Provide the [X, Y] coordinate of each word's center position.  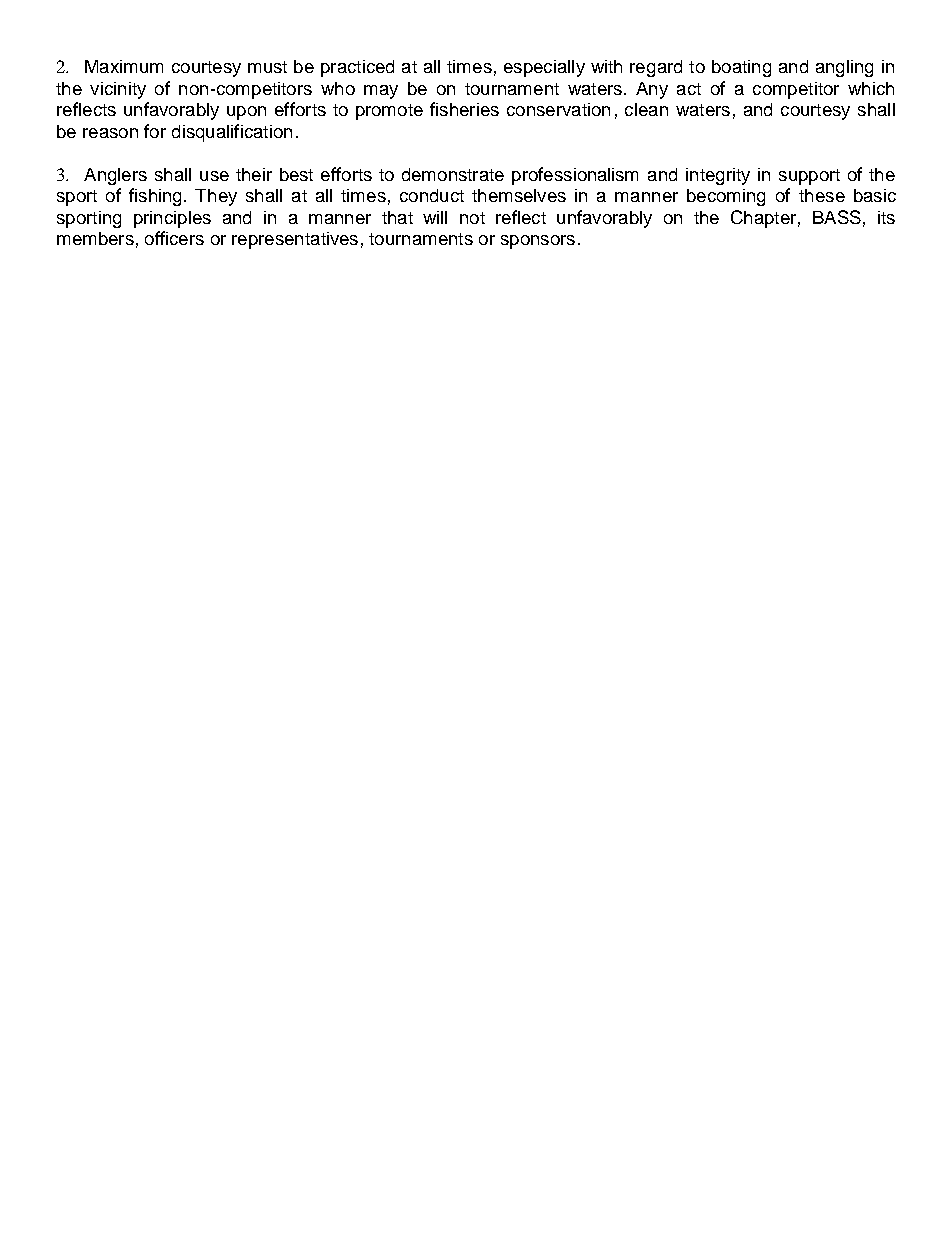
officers [174, 238]
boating [741, 68]
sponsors [538, 242]
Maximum [124, 66]
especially [544, 68]
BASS [837, 217]
